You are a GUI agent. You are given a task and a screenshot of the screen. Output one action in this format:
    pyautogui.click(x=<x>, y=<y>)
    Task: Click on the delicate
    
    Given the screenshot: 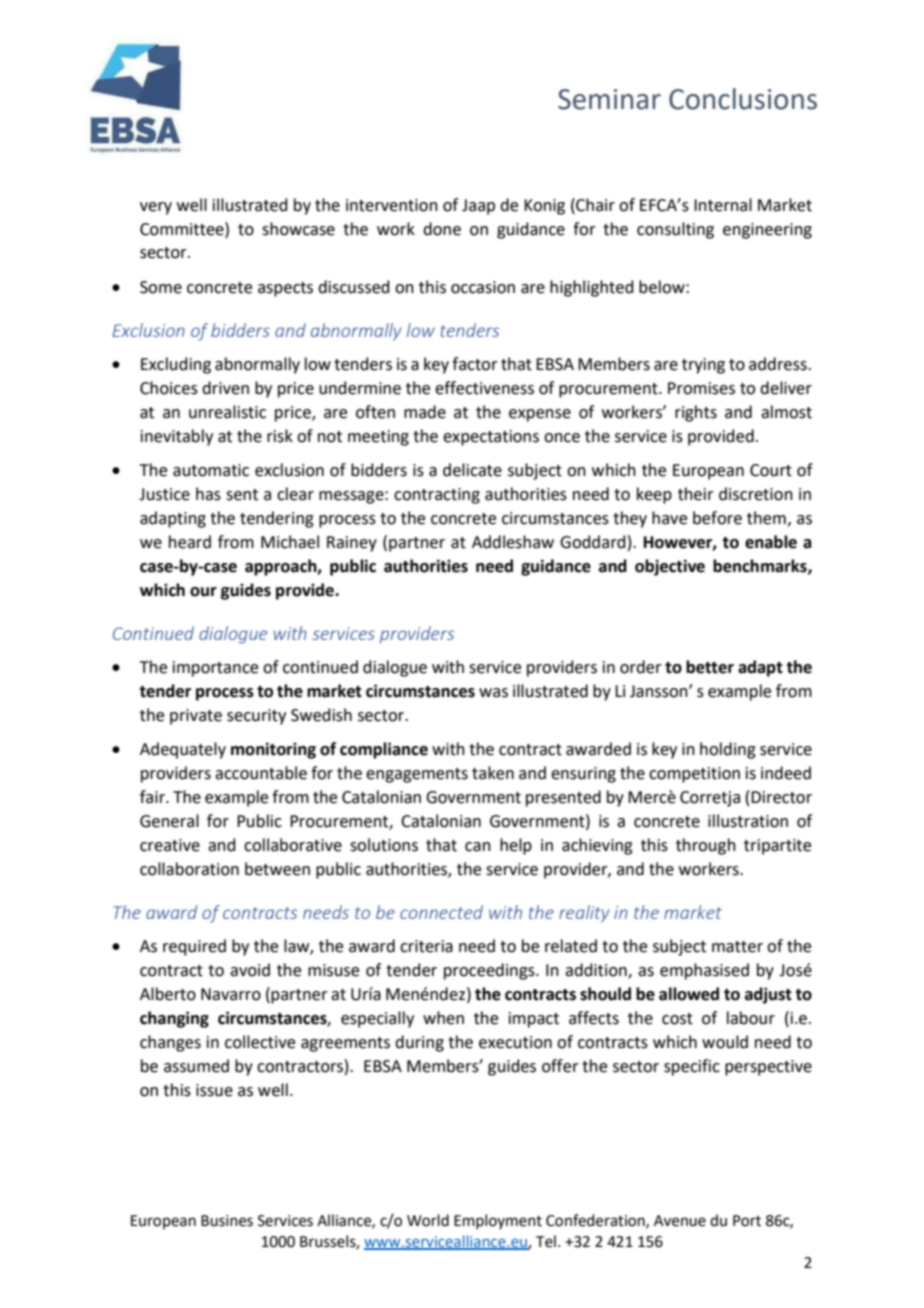 What is the action you would take?
    pyautogui.click(x=472, y=470)
